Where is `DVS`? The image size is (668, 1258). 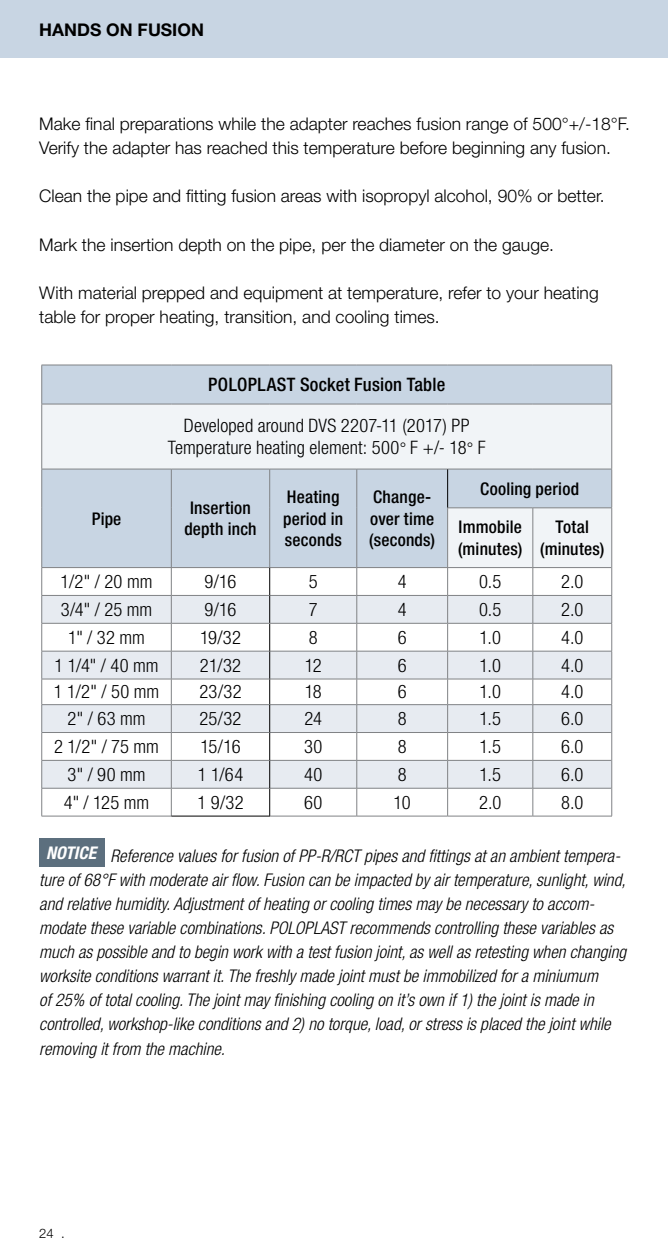
DVS is located at coordinates (322, 425).
